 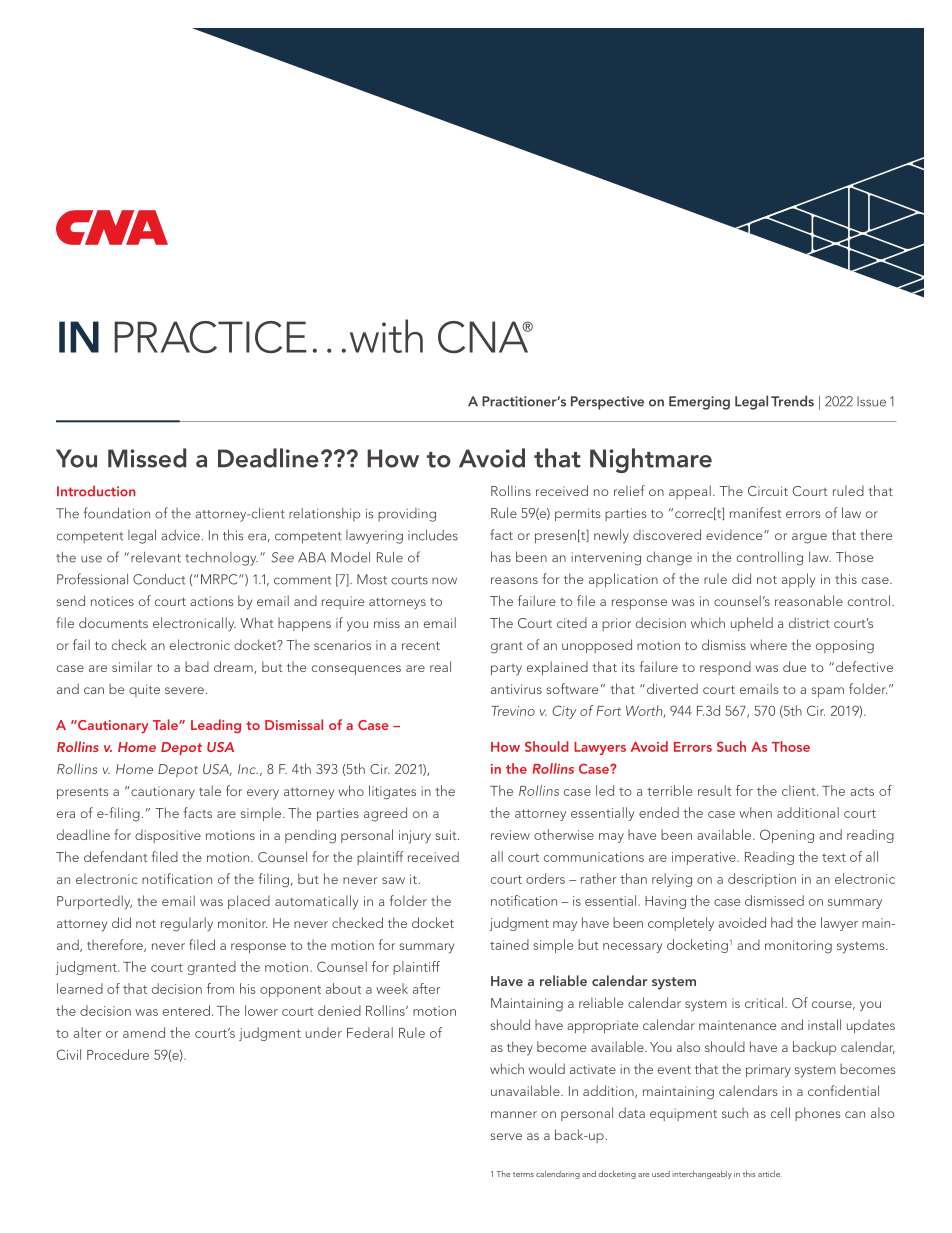 What do you see at coordinates (216, 726) in the document?
I see `Leading` at bounding box center [216, 726].
